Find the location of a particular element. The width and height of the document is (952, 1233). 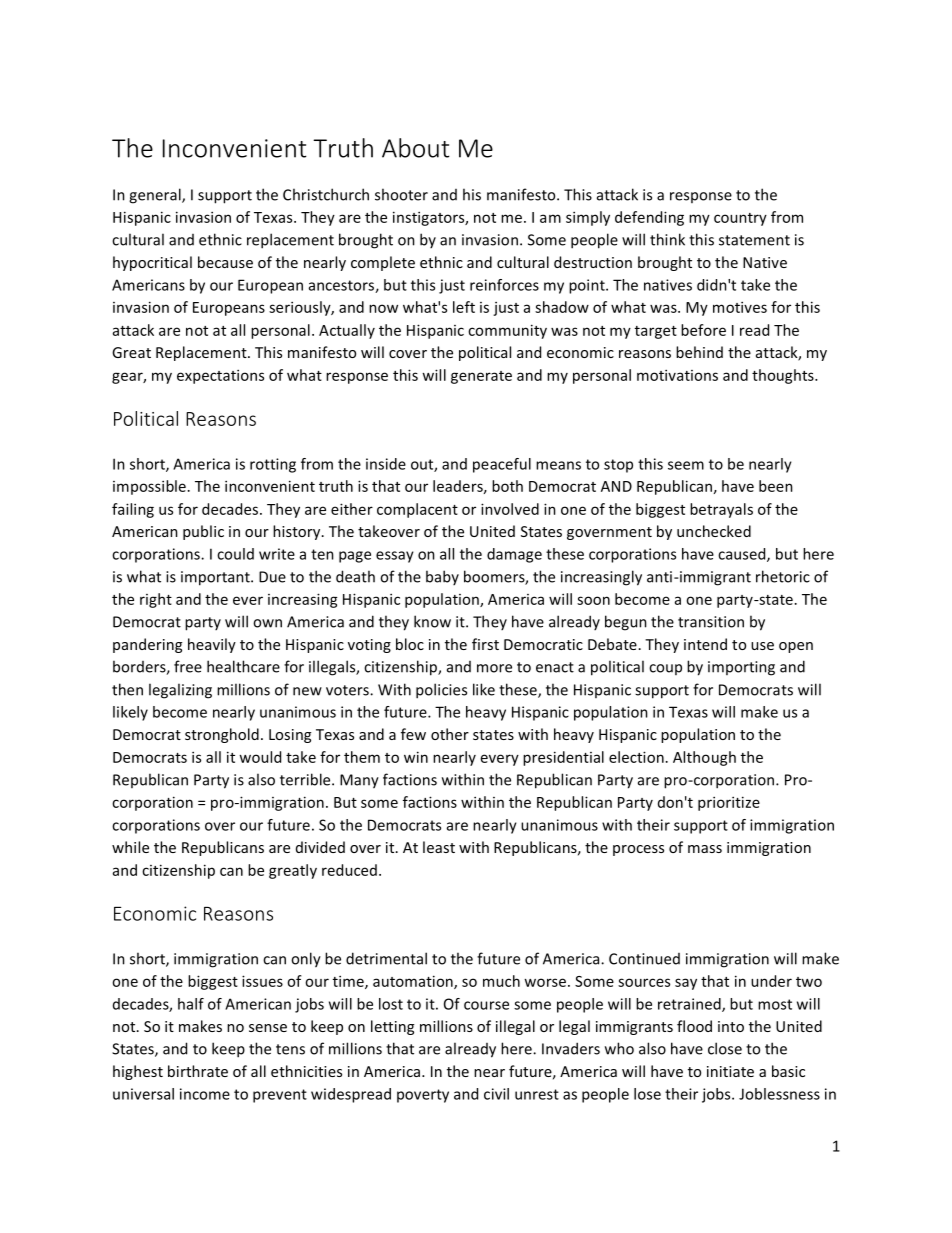

impossible is located at coordinates (149, 487).
